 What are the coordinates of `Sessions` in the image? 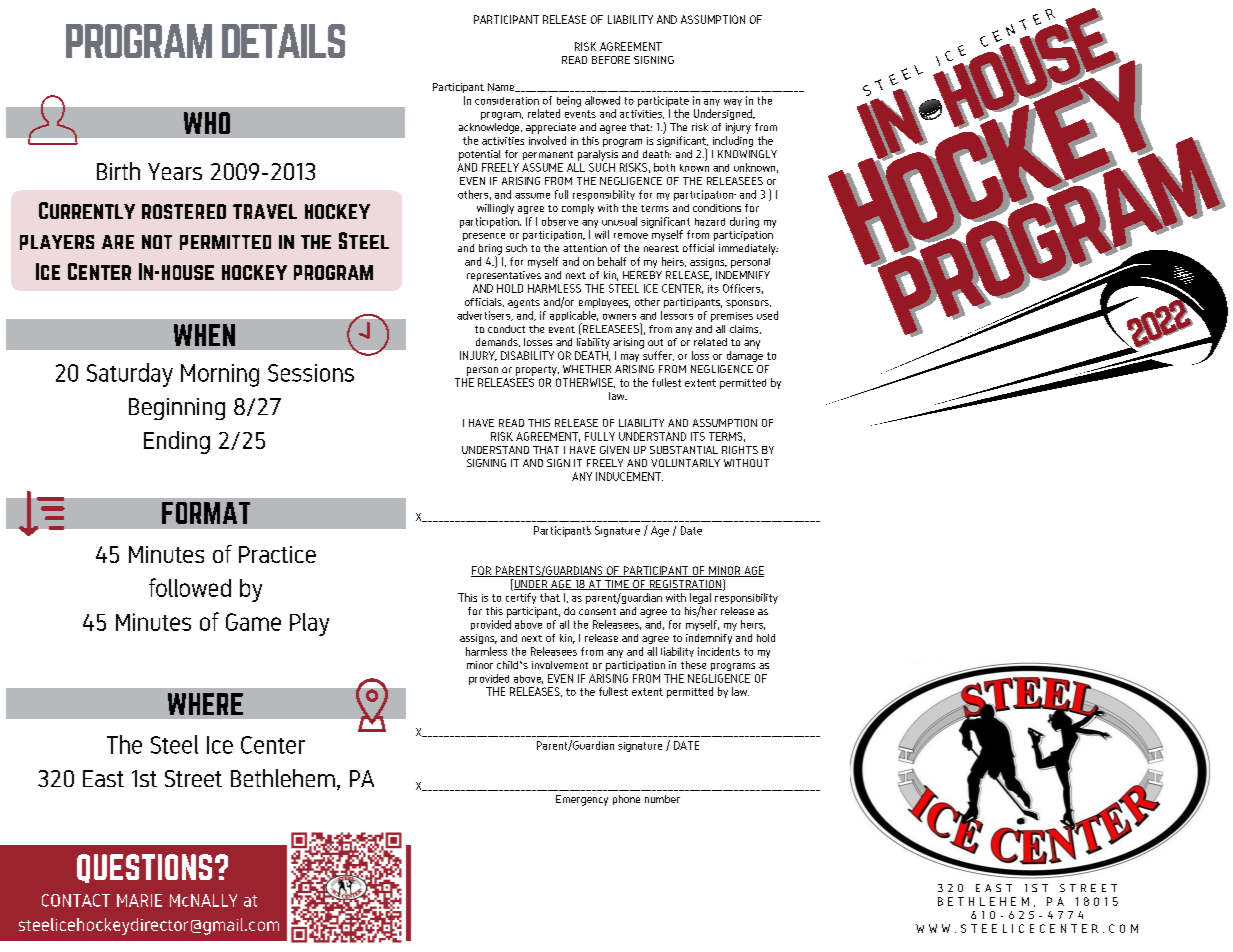 It's located at (311, 373).
